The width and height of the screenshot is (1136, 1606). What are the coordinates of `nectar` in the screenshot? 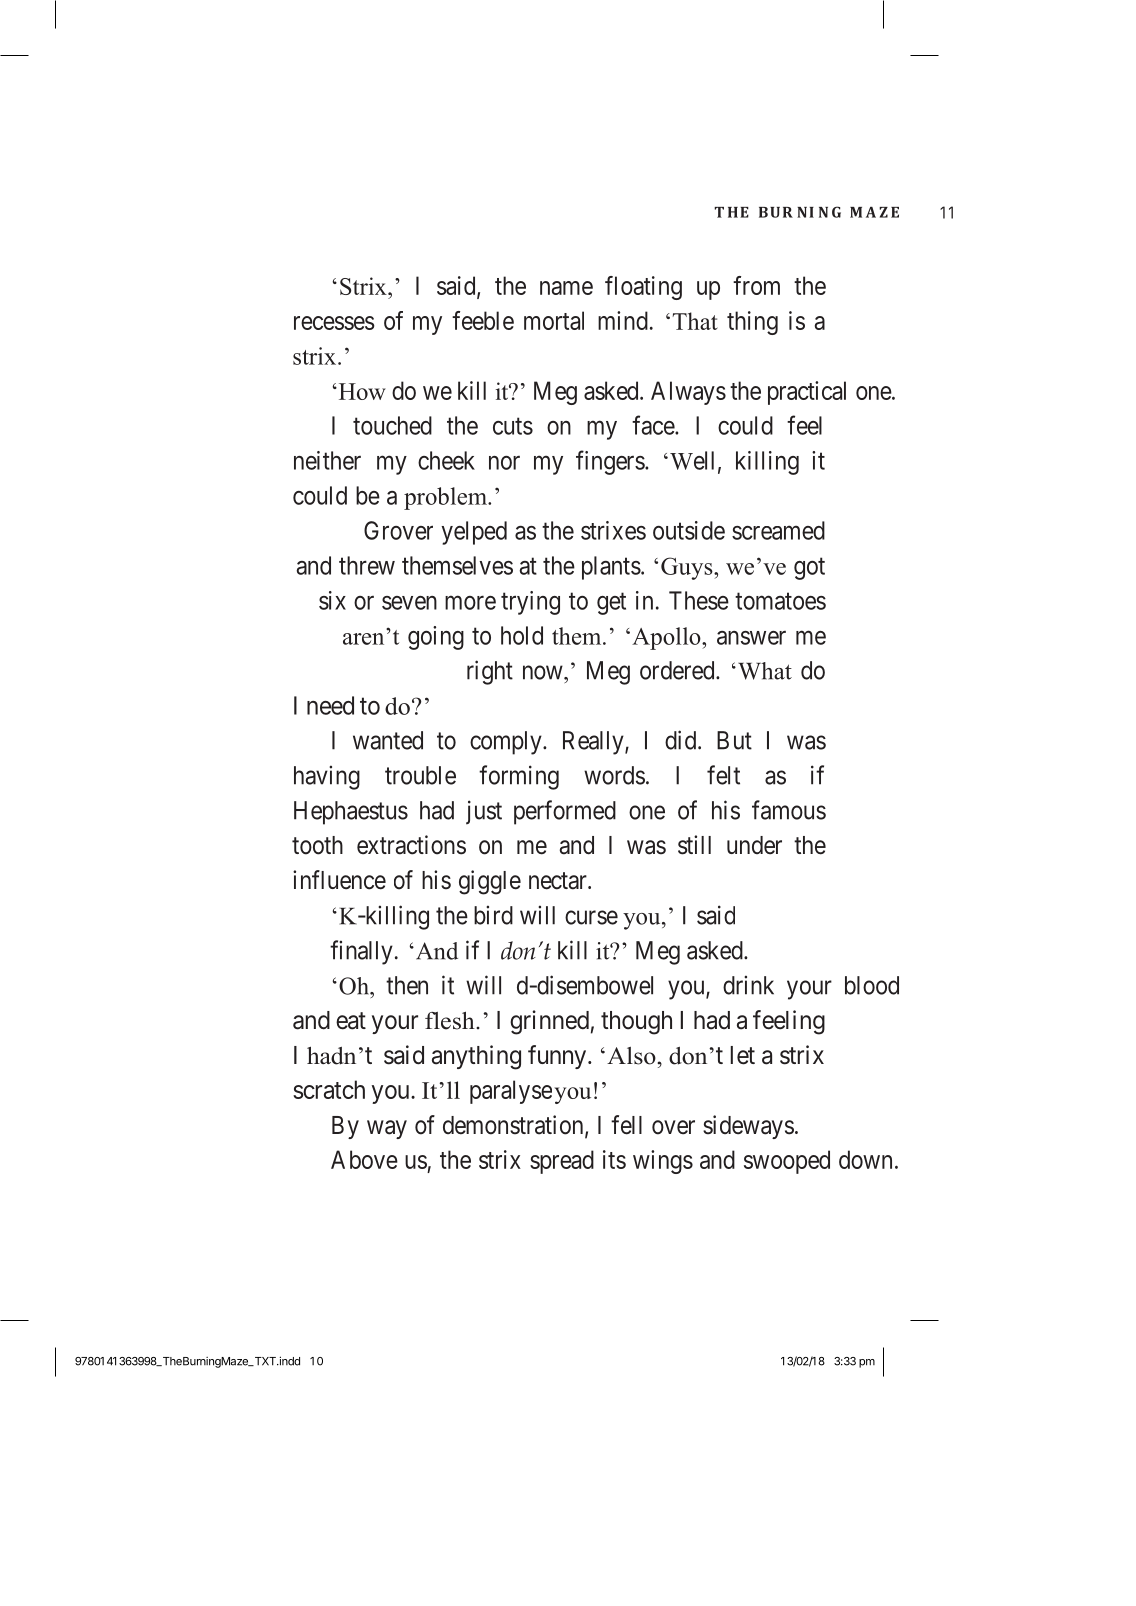 It's located at (559, 881).
